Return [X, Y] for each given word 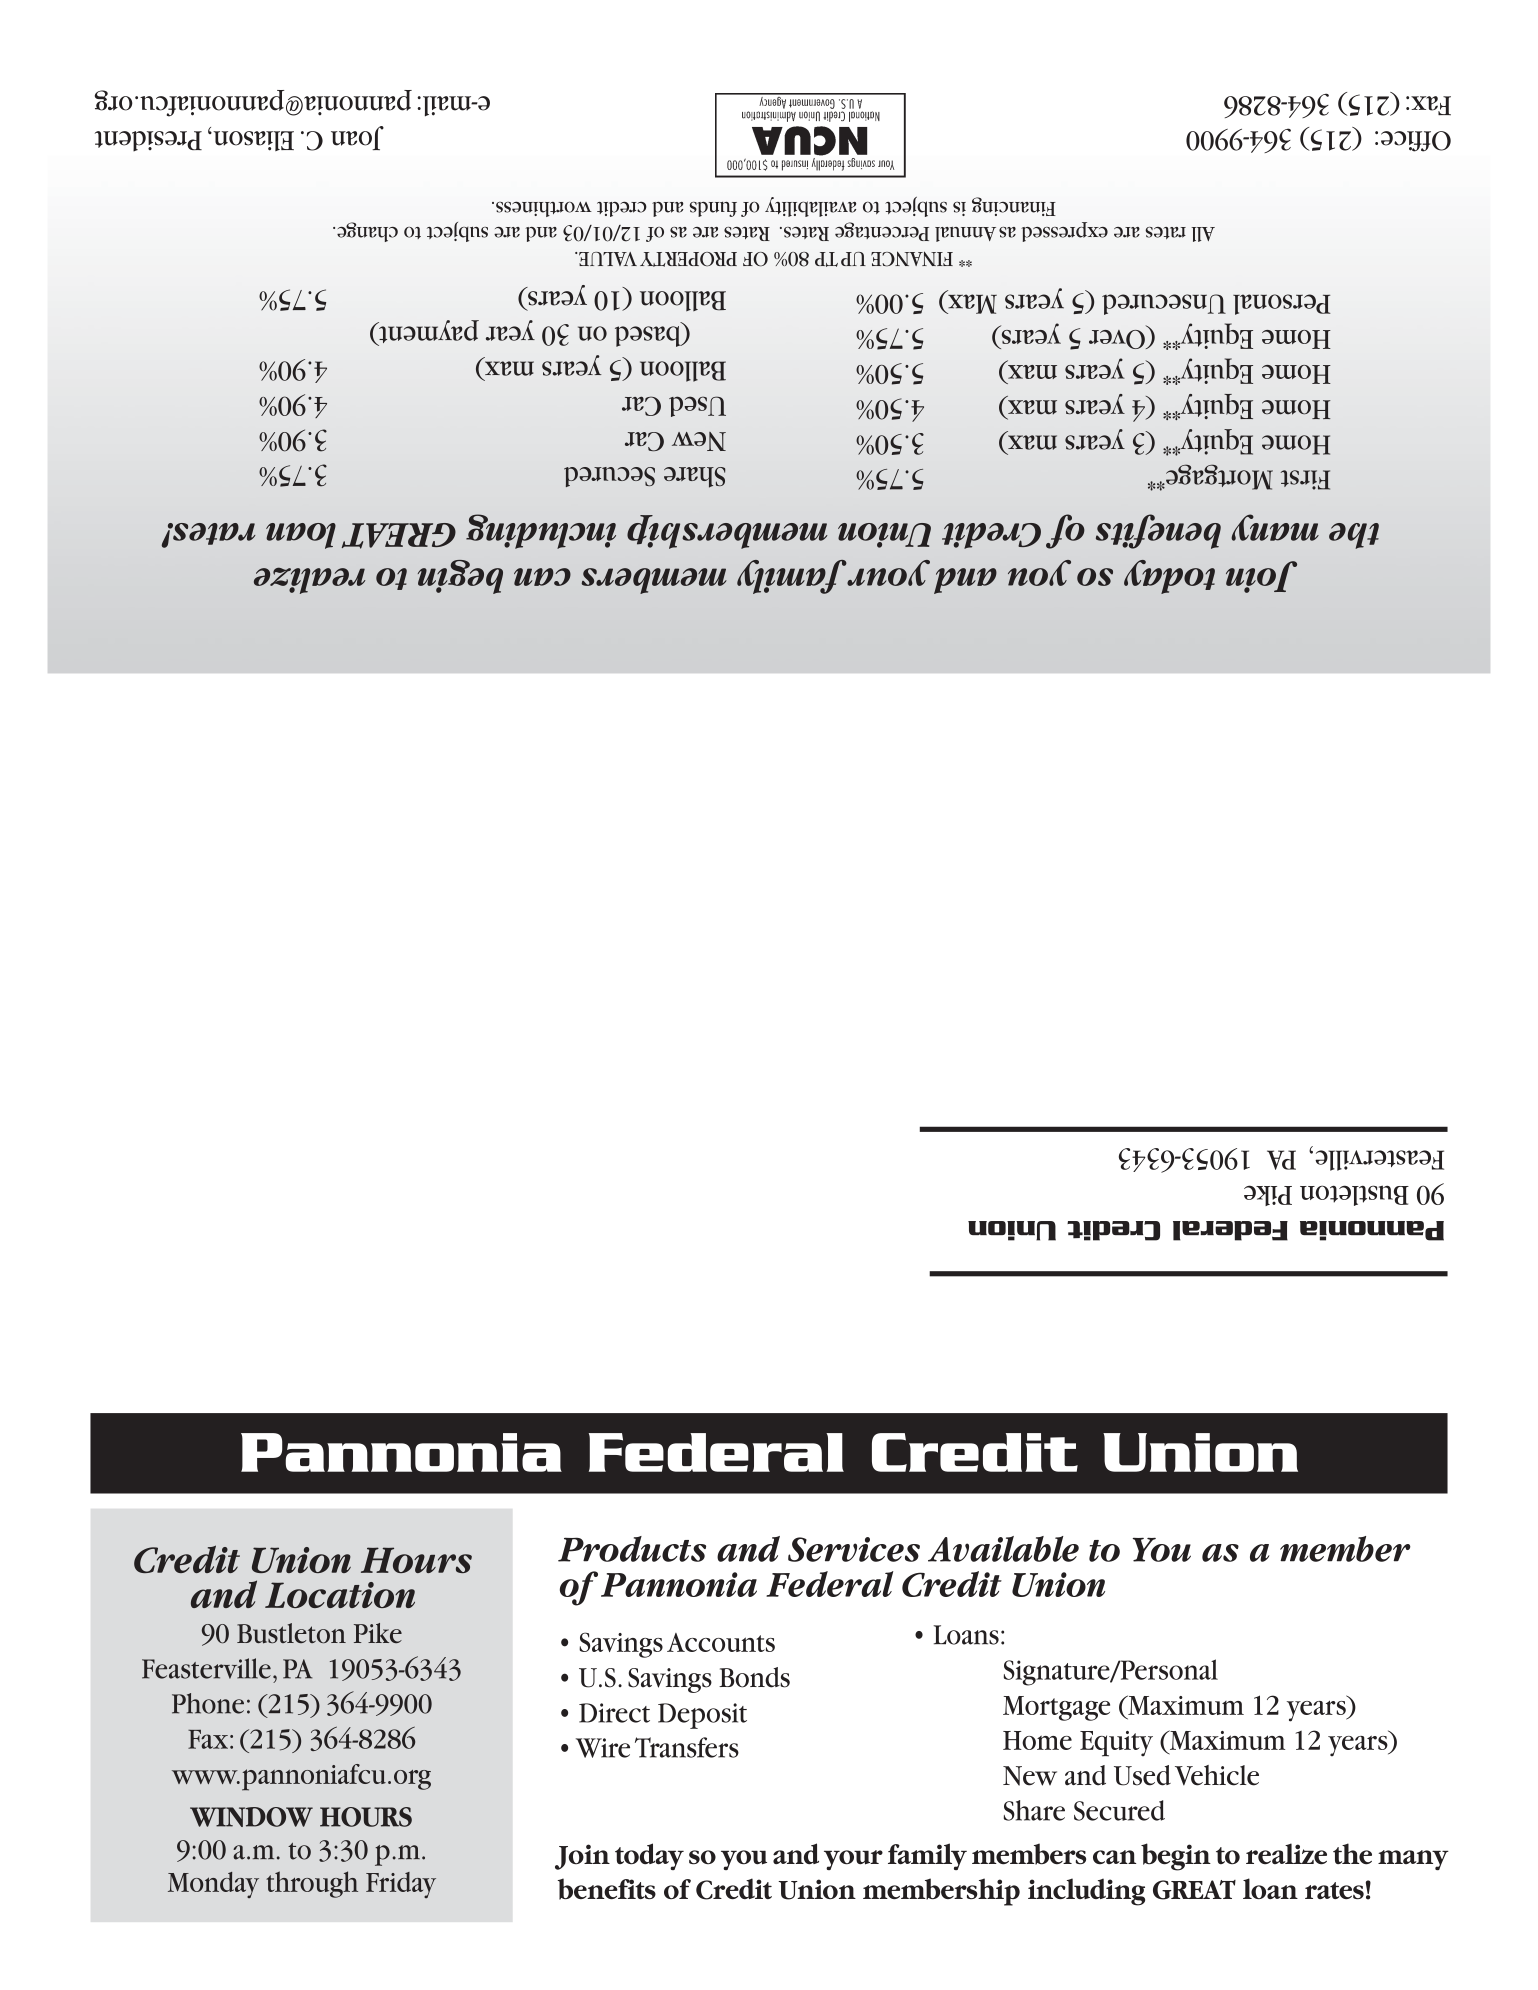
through [312, 1884]
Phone [208, 1703]
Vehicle [1217, 1775]
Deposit [702, 1716]
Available [1003, 1549]
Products [632, 1549]
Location [340, 1595]
